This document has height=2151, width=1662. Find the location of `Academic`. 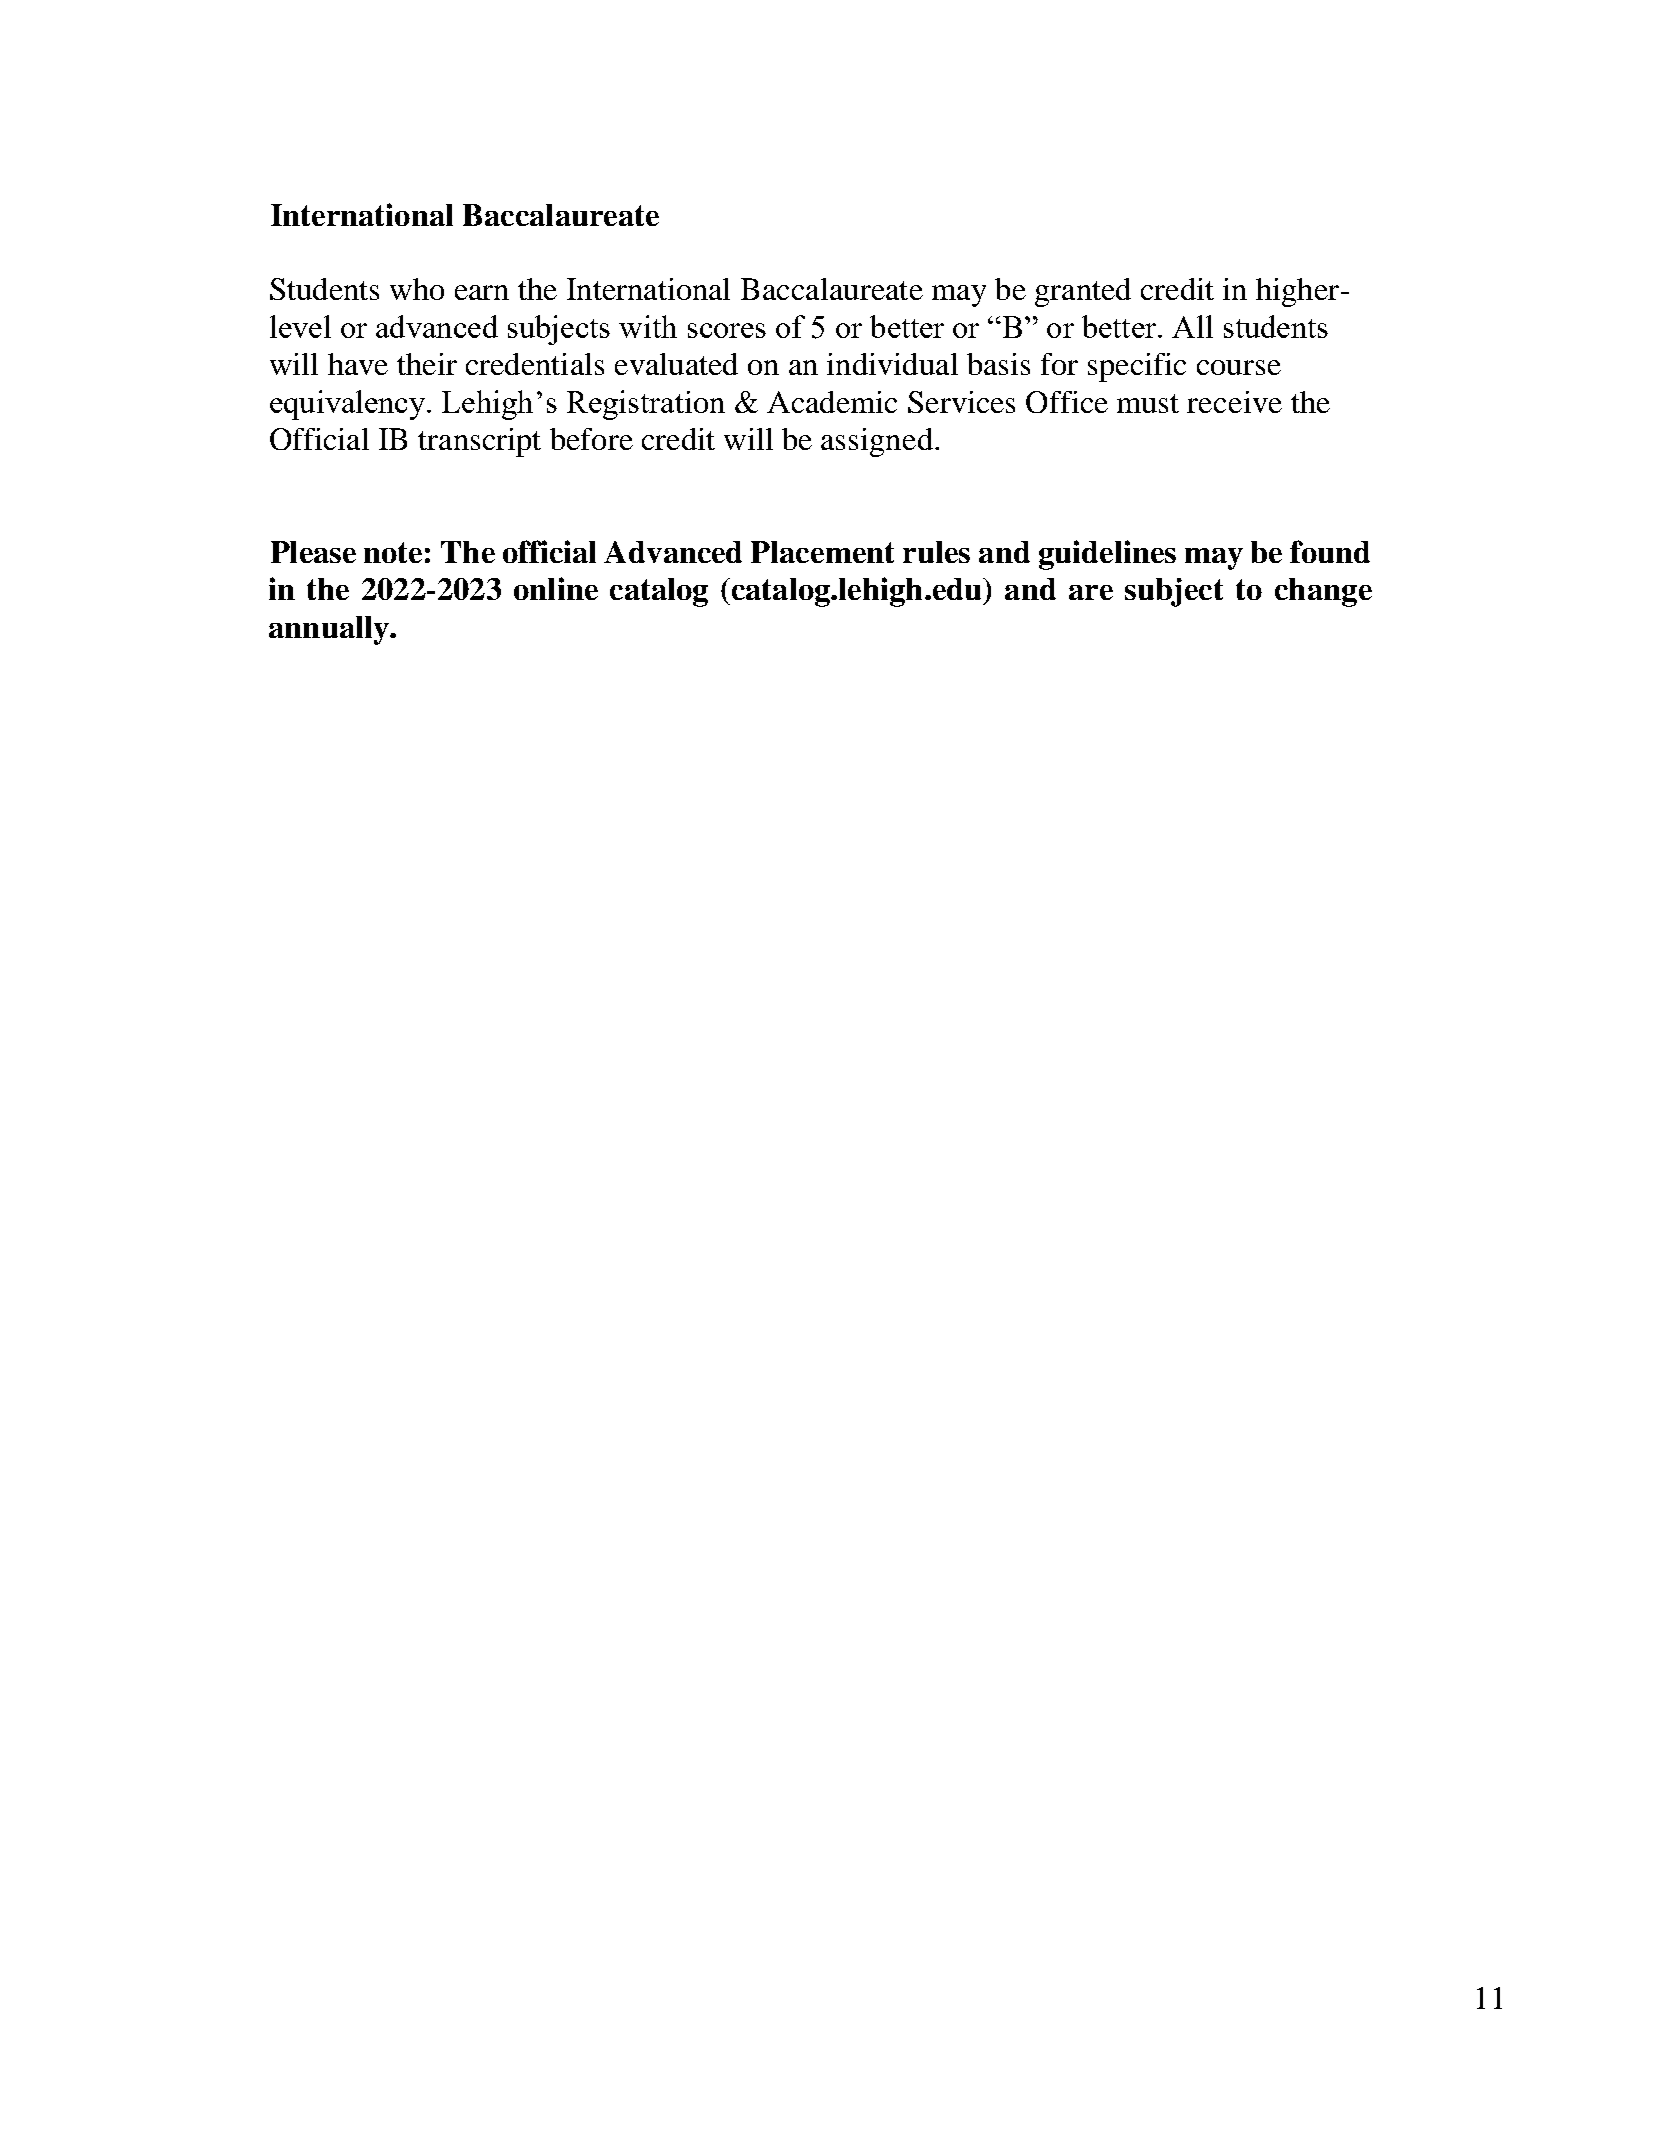

Academic is located at coordinates (832, 402).
